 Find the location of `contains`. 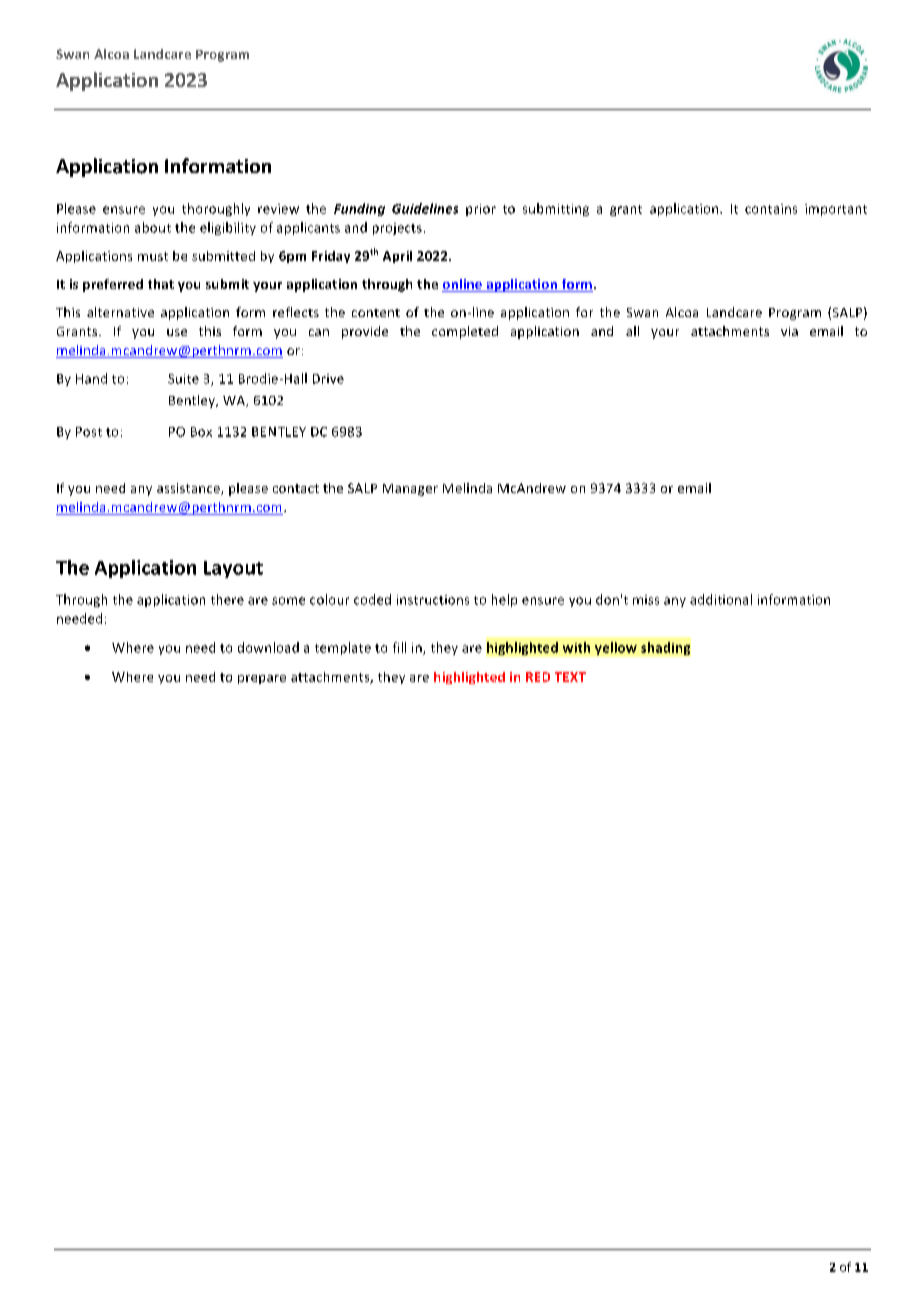

contains is located at coordinates (771, 209).
